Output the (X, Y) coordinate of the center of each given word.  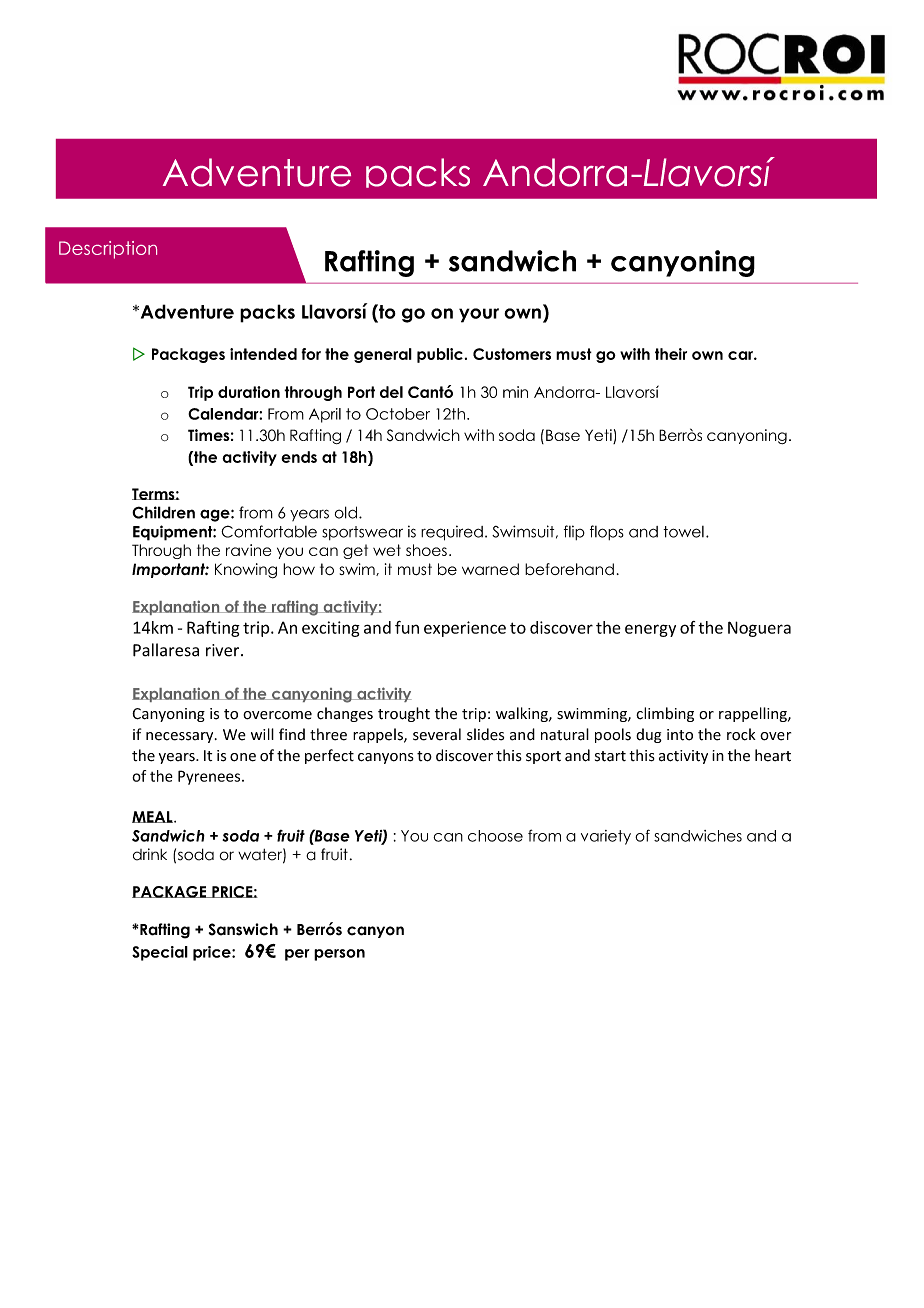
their (671, 354)
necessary (181, 737)
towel (683, 532)
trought (404, 714)
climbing (665, 714)
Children (163, 512)
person (339, 955)
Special (160, 953)
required (452, 533)
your (479, 315)
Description (108, 250)
